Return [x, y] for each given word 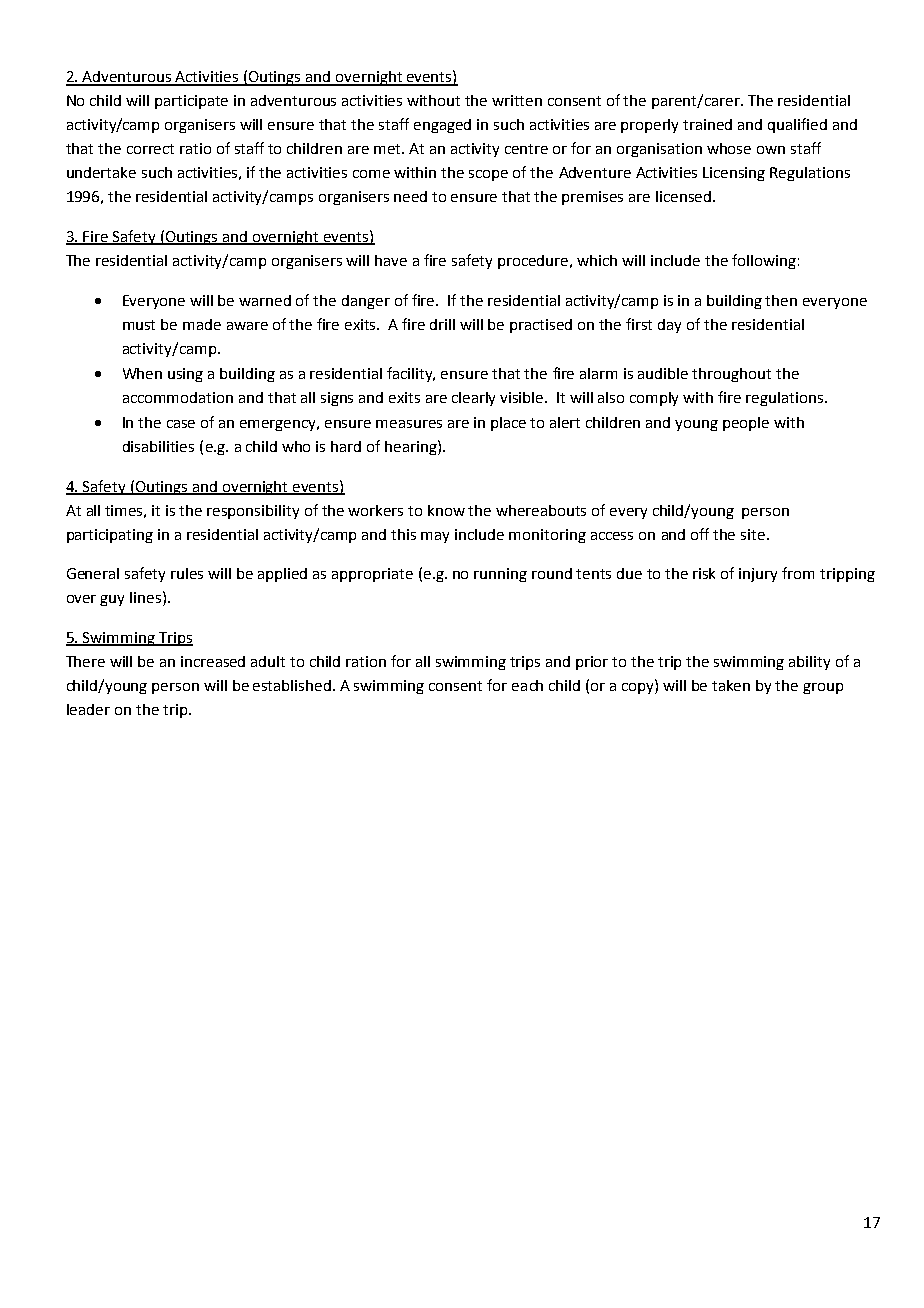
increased [213, 661]
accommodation [178, 397]
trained [707, 124]
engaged [442, 126]
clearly [473, 399]
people [746, 424]
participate [191, 102]
